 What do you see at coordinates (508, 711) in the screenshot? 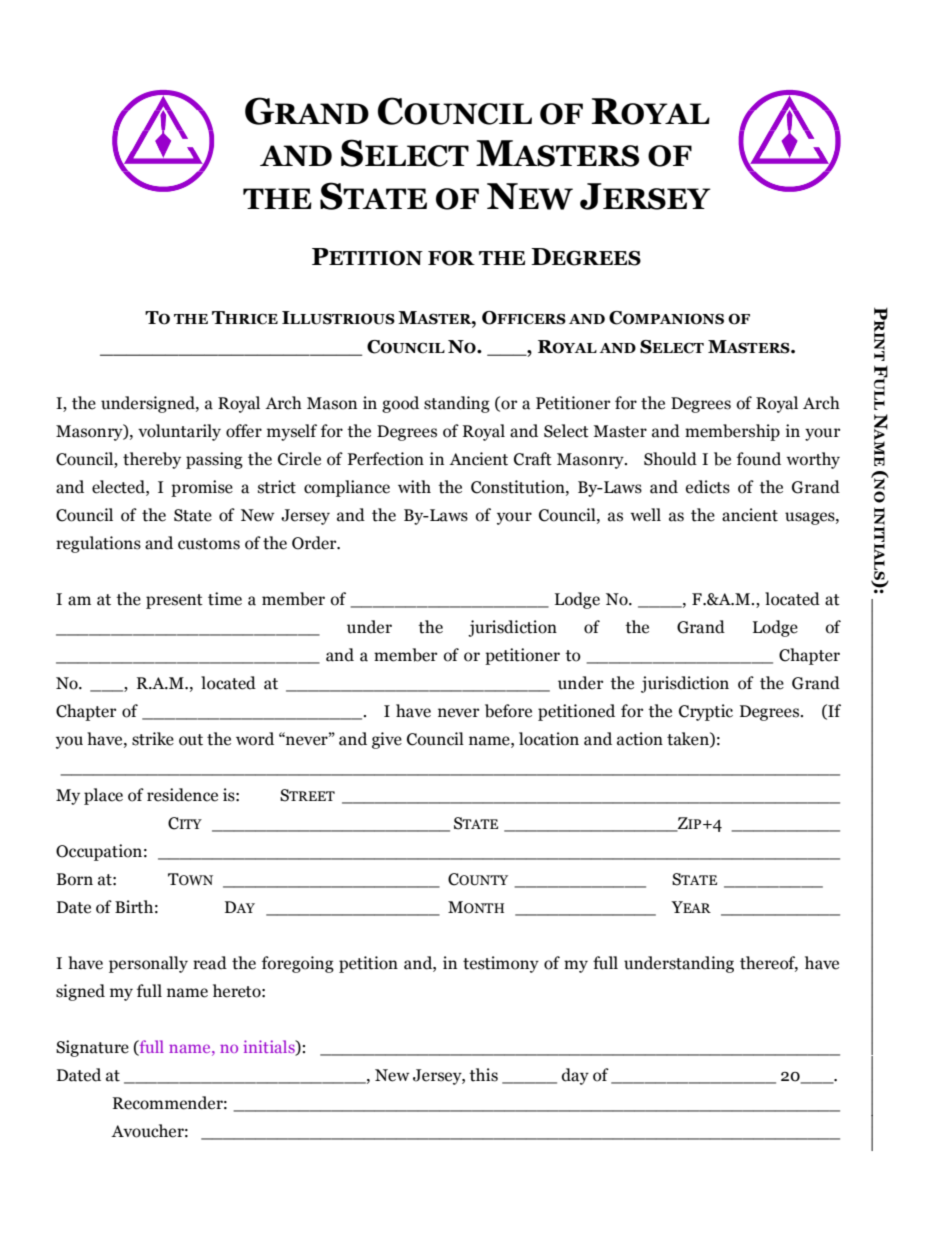
I see `before` at bounding box center [508, 711].
